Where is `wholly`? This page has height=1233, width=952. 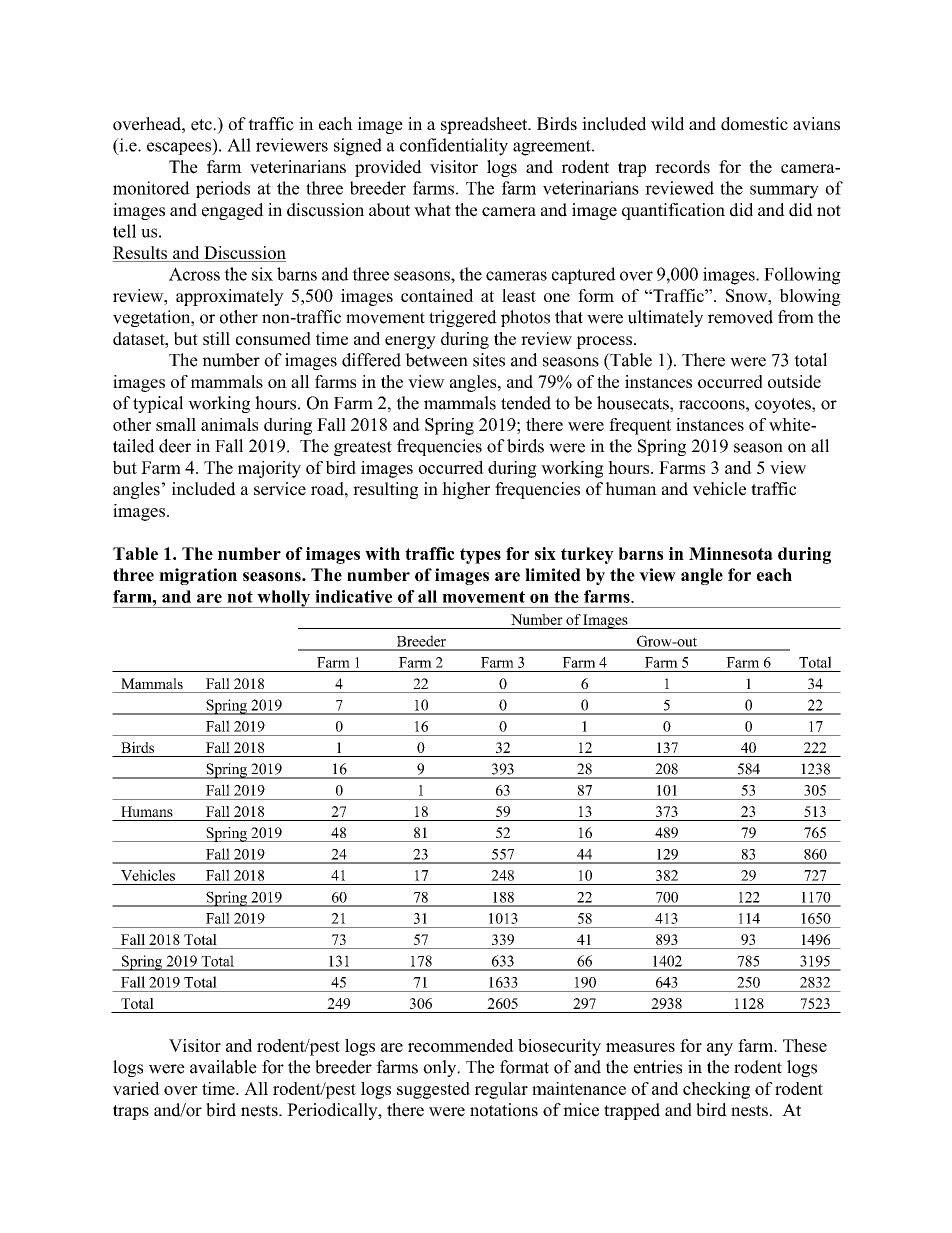
wholly is located at coordinates (284, 599).
